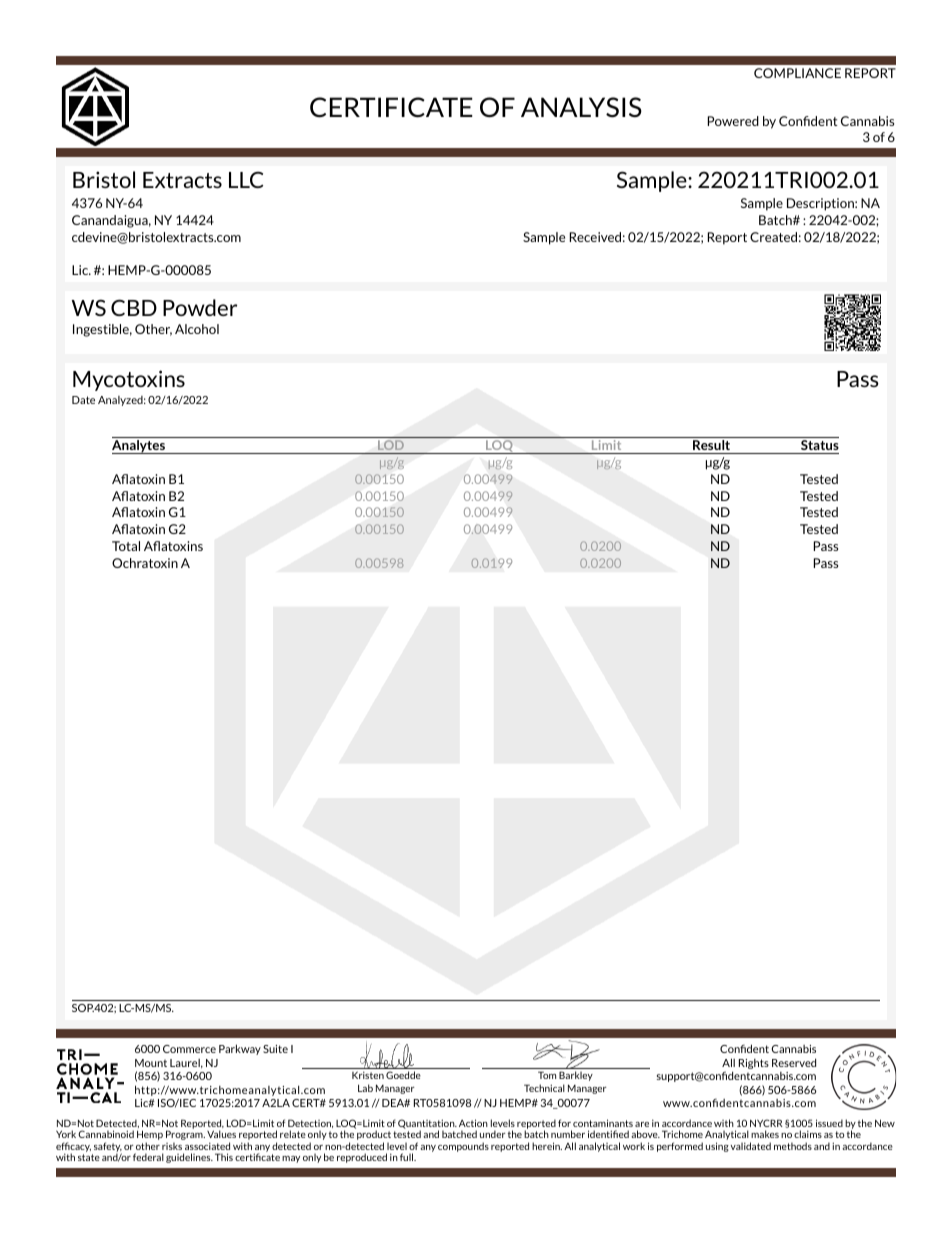 The image size is (952, 1233). What do you see at coordinates (794, 1062) in the screenshot?
I see `Reserved` at bounding box center [794, 1062].
